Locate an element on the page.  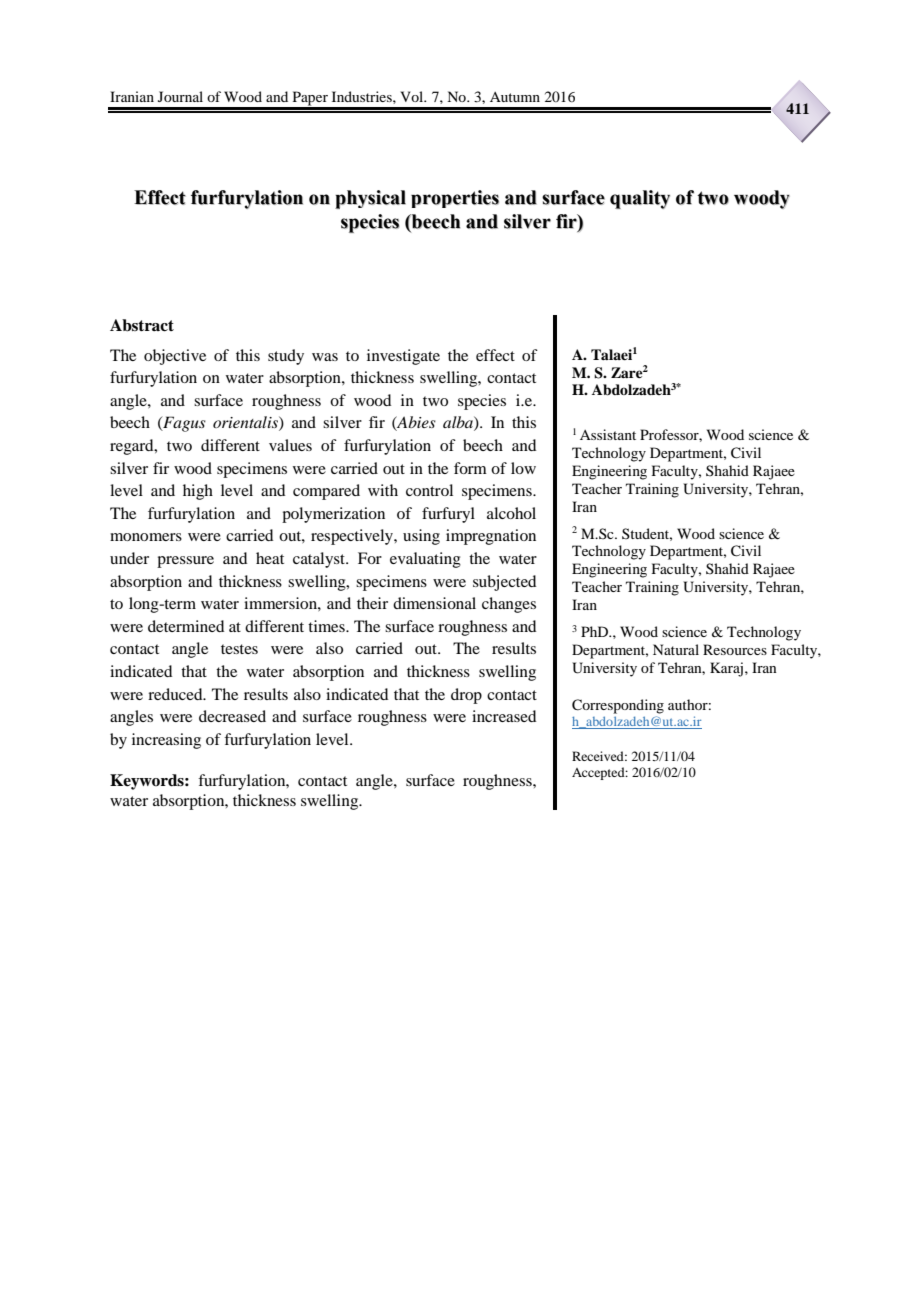
form is located at coordinates (470, 468).
